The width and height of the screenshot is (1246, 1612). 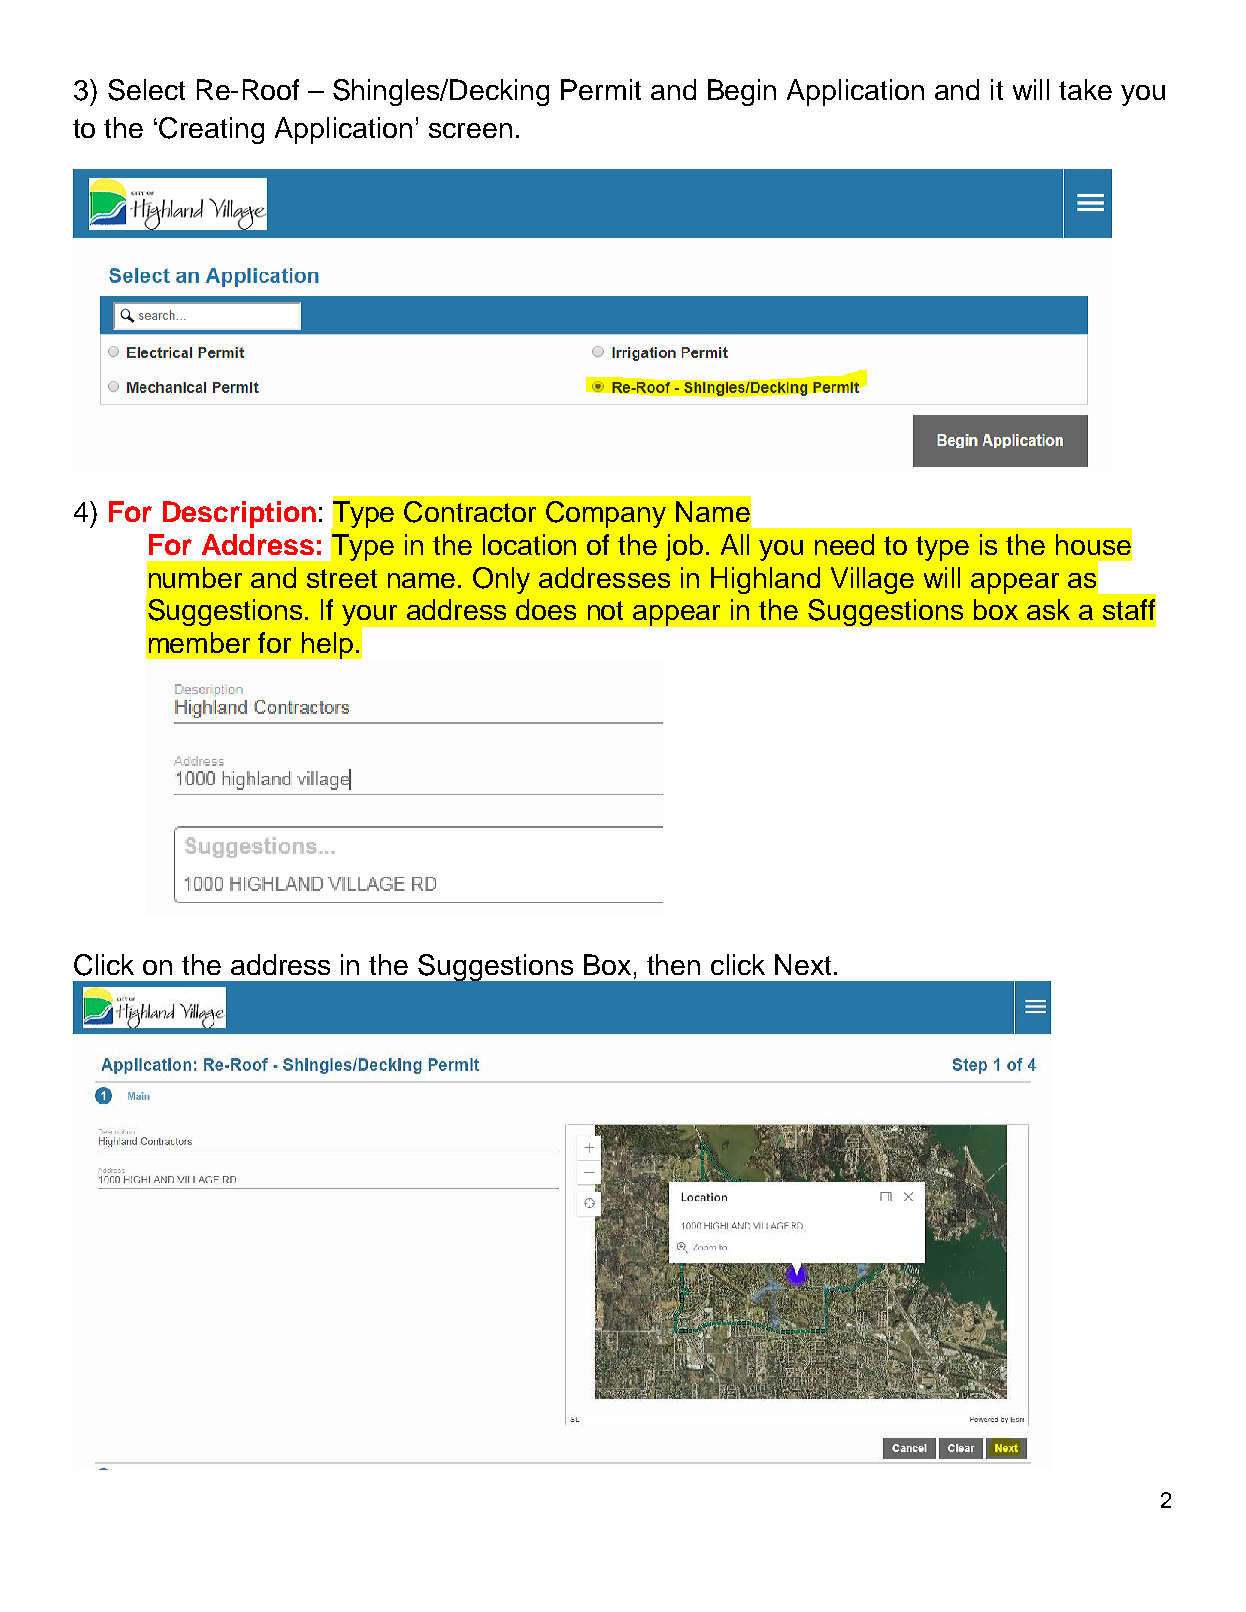 I want to click on job, so click(x=684, y=547).
